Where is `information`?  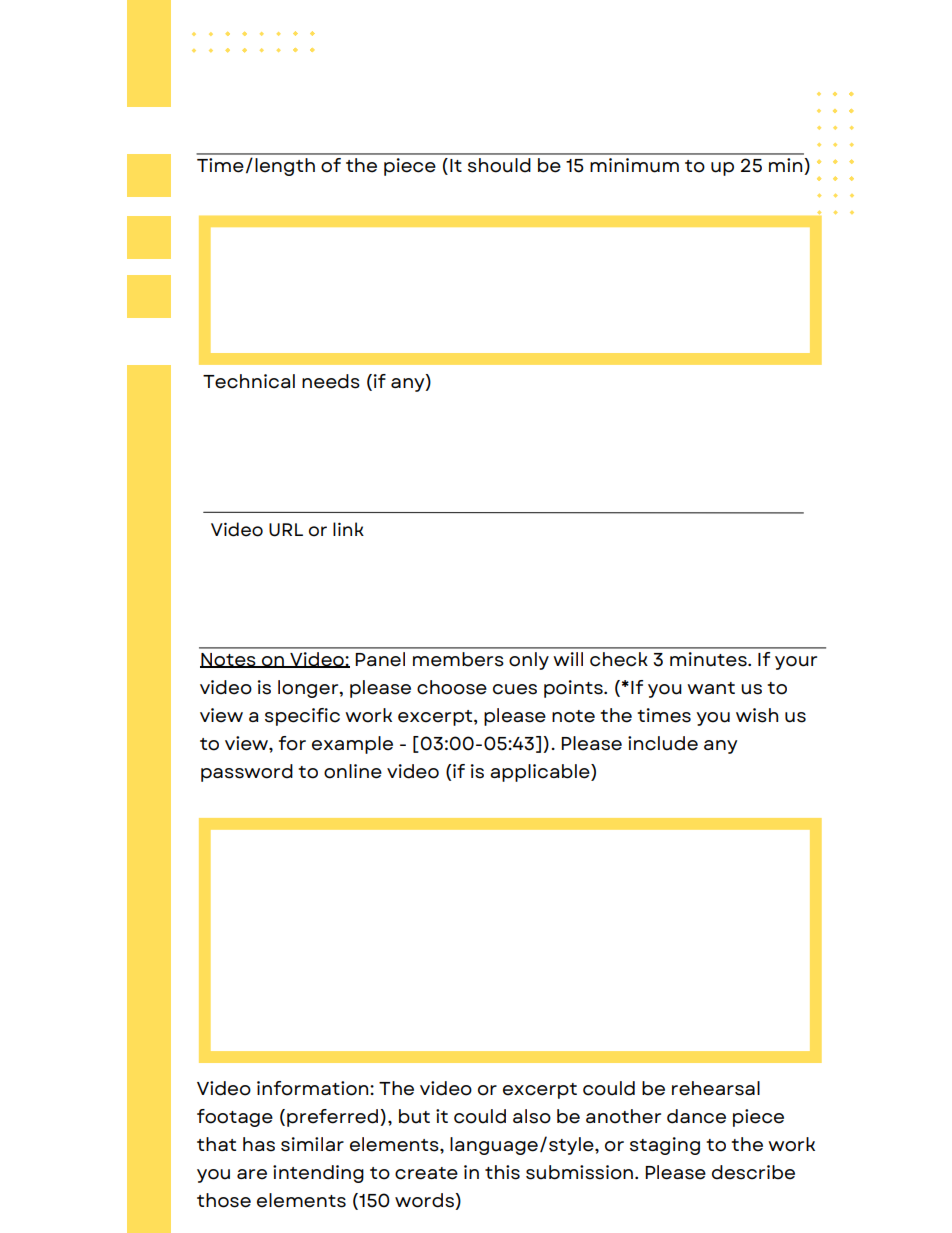
information is located at coordinates (314, 1088).
